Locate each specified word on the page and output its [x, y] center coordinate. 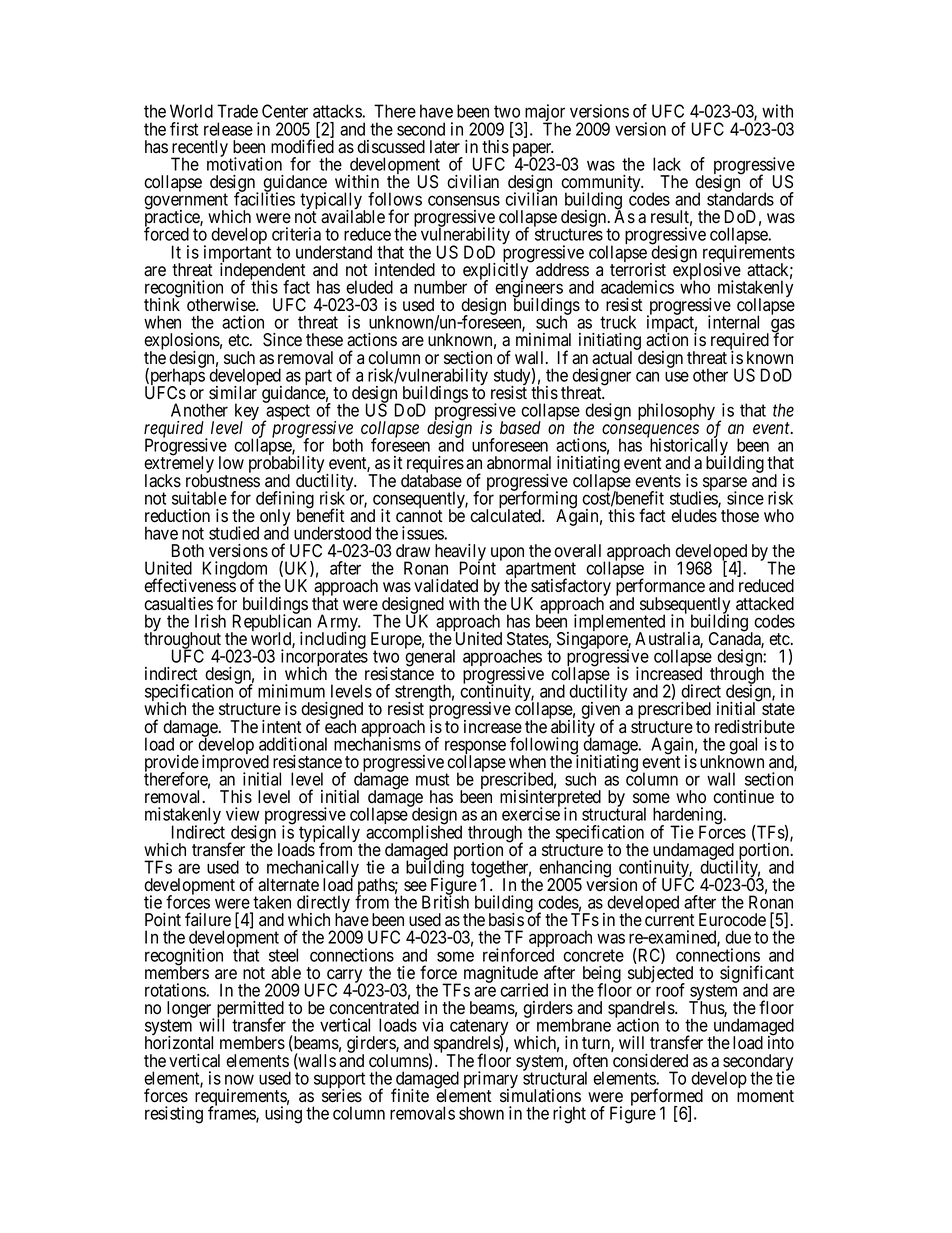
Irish [210, 621]
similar [233, 393]
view [242, 814]
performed [667, 1098]
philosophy [676, 411]
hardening [689, 817]
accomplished [413, 834]
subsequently [685, 606]
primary [491, 1081]
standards [740, 198]
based [520, 428]
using [283, 1115]
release [228, 129]
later [445, 147]
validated [446, 586]
